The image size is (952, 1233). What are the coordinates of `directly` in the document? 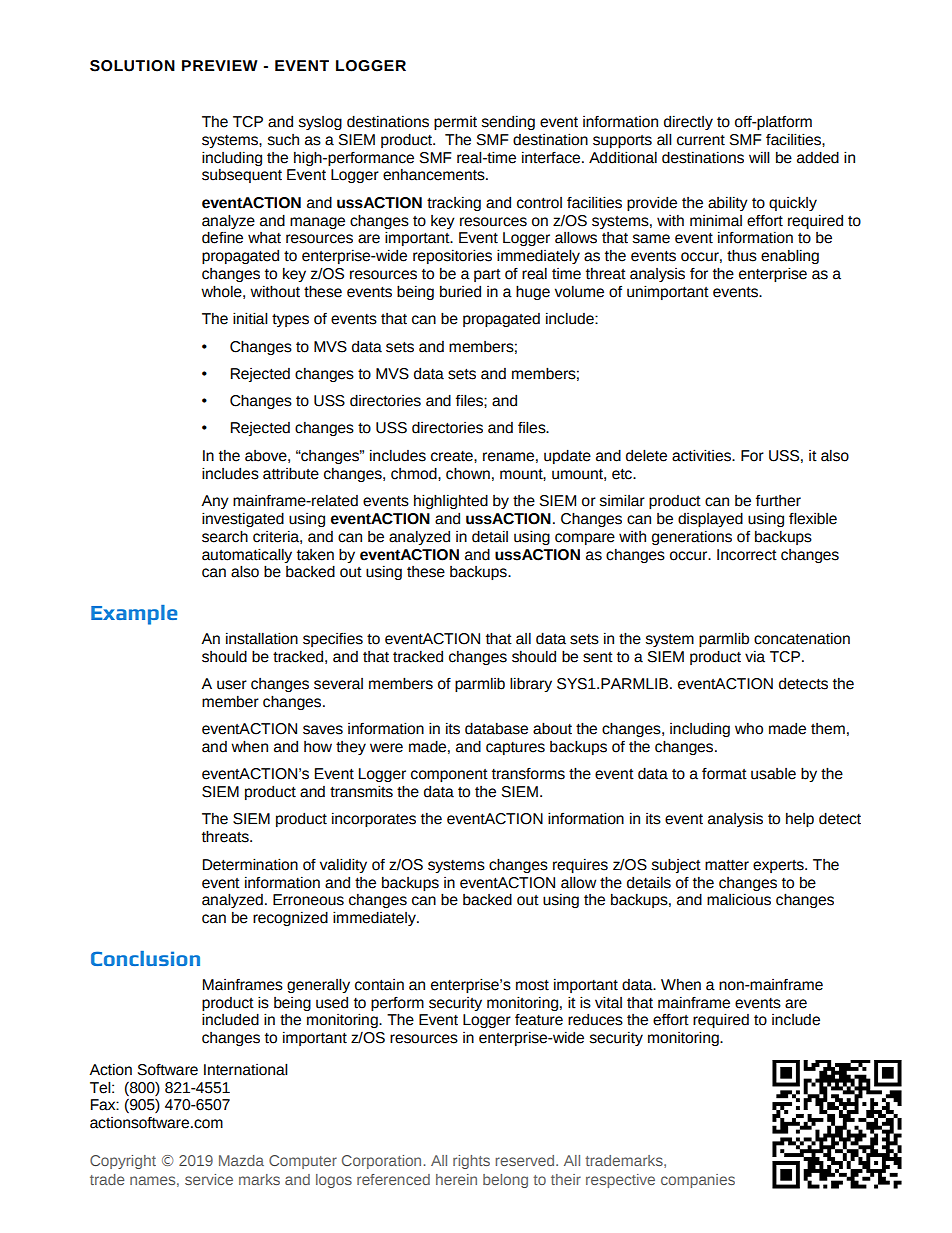 It's located at (688, 123).
